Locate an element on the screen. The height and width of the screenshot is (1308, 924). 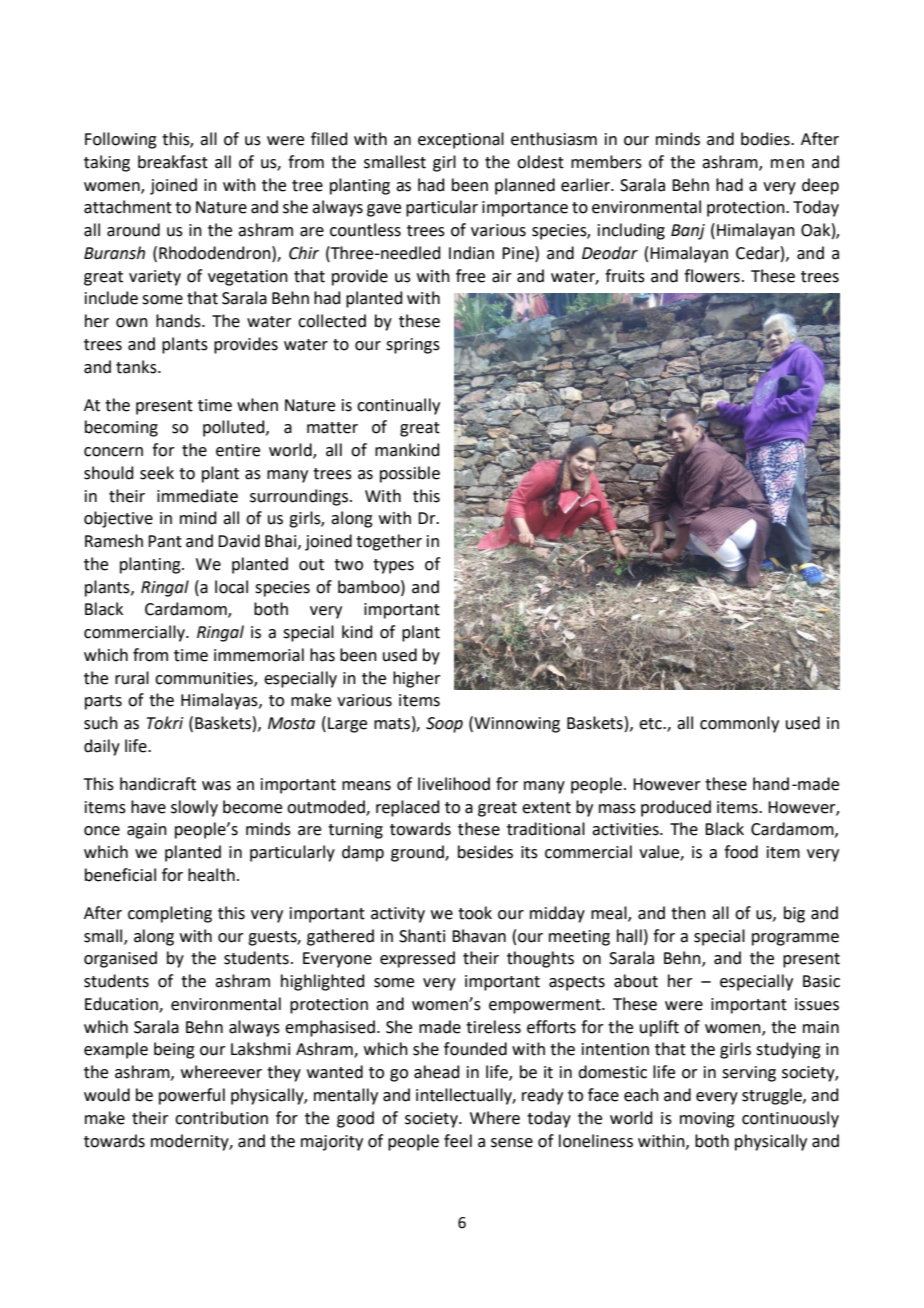
food is located at coordinates (741, 852).
